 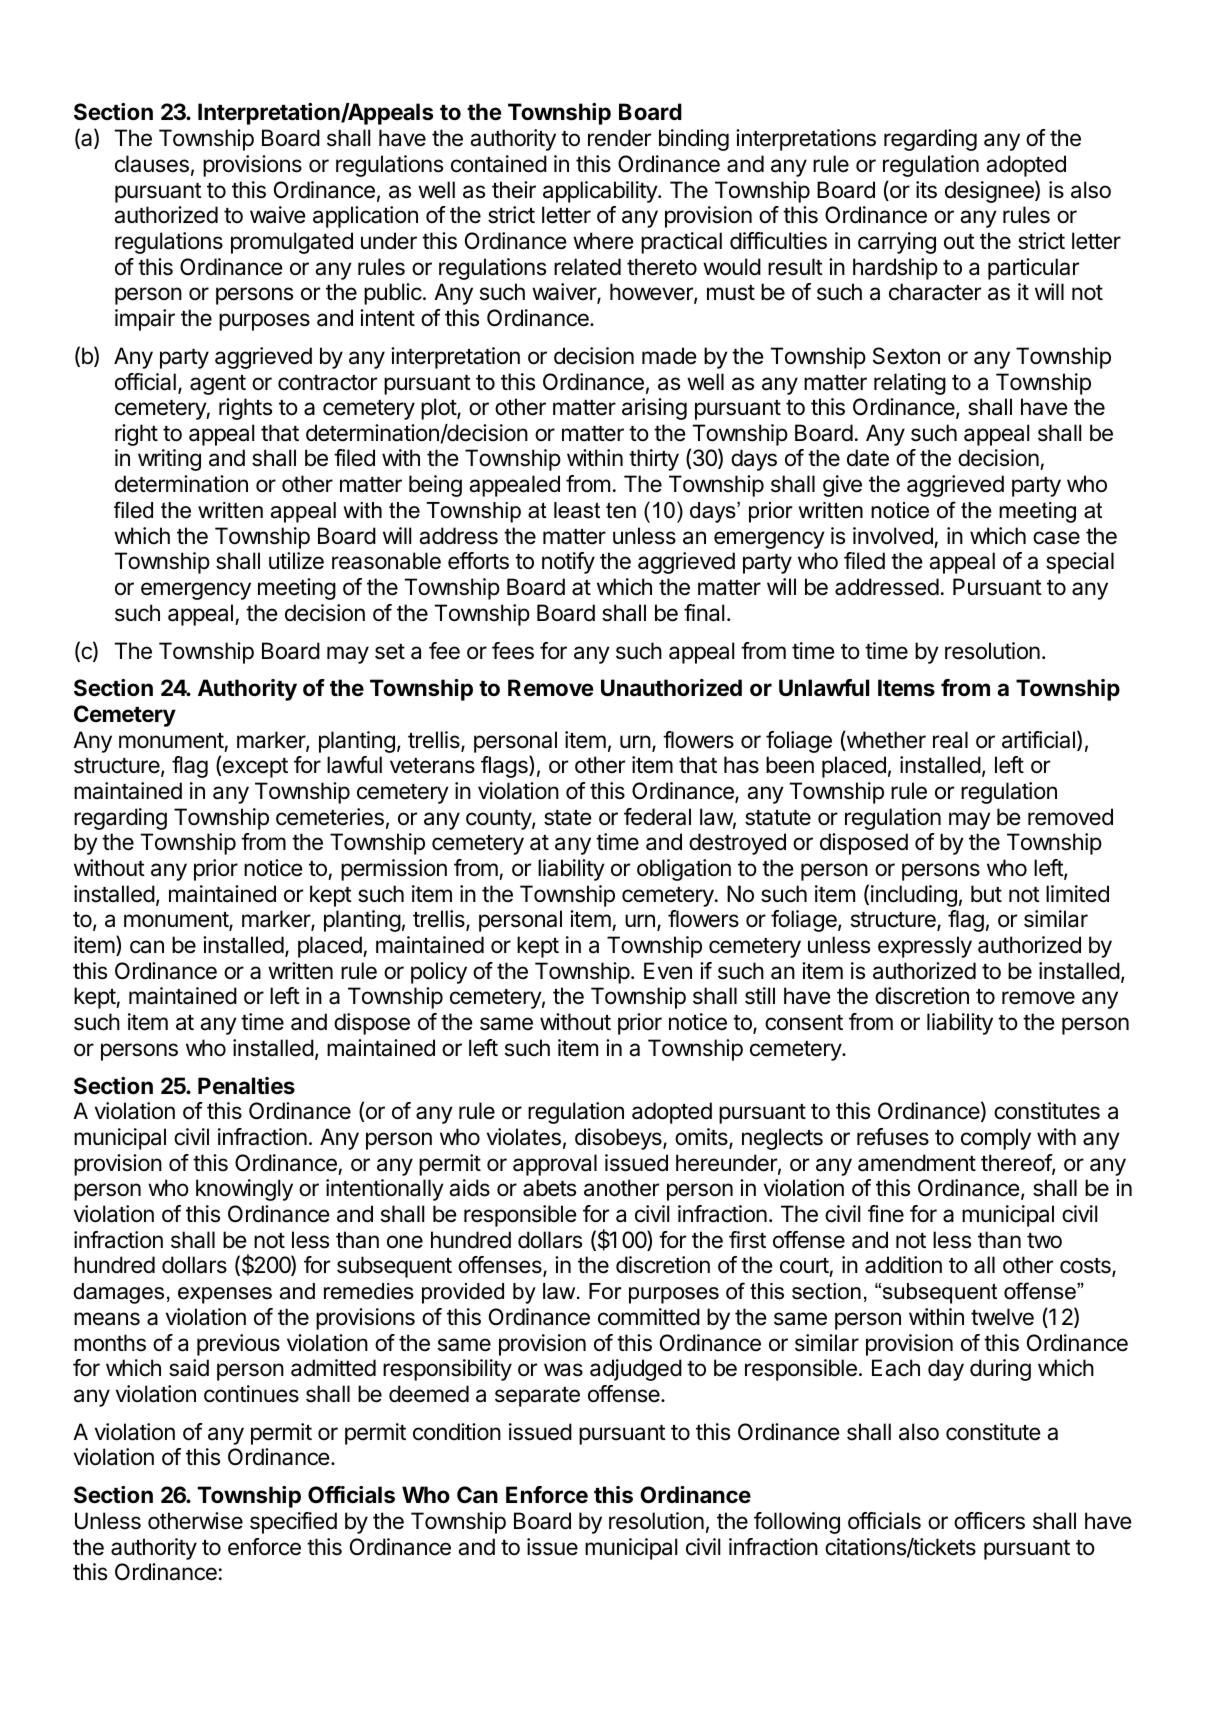 What do you see at coordinates (152, 164) in the image?
I see `clauses` at bounding box center [152, 164].
